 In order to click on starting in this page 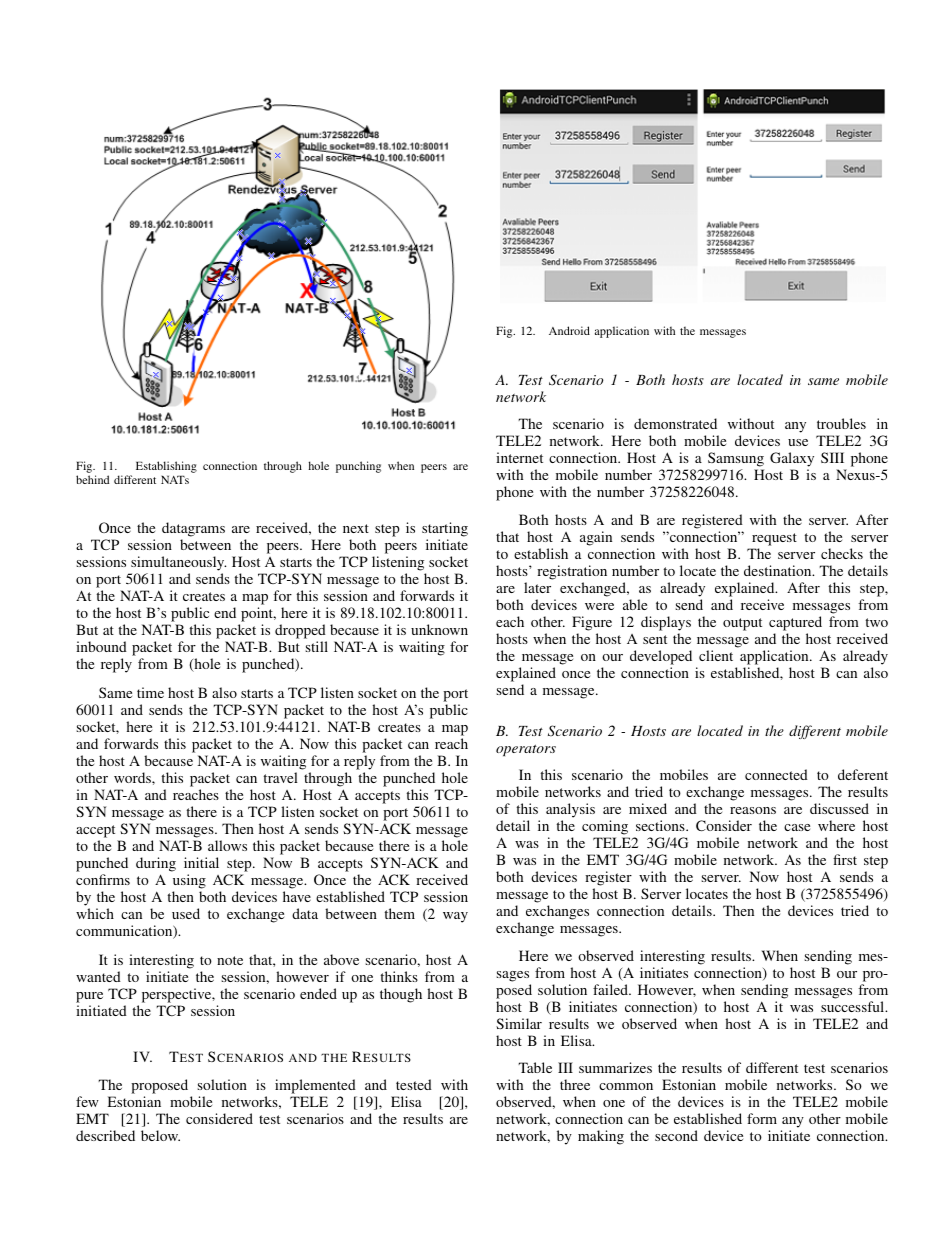, I will do `click(445, 529)`.
